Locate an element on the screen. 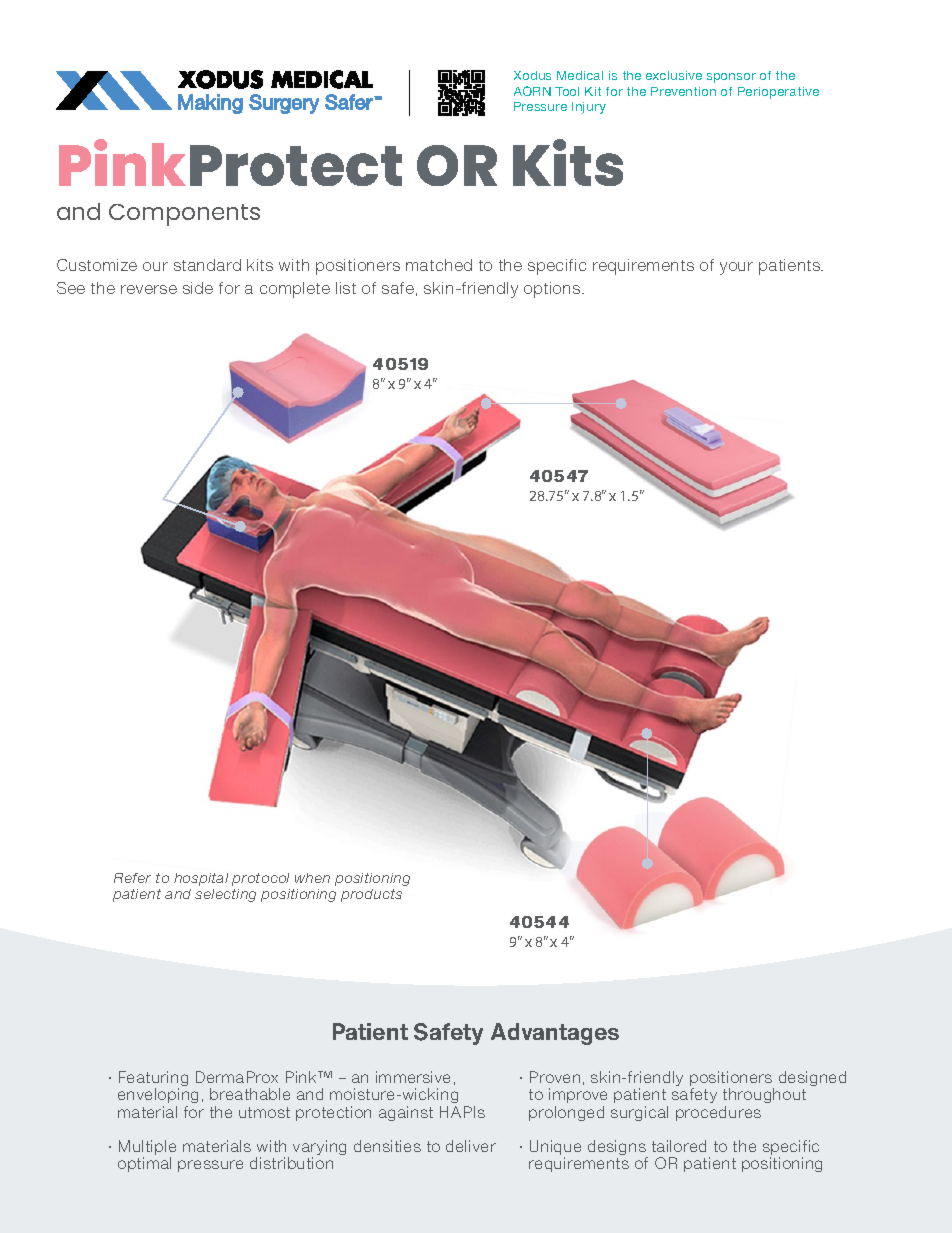 The height and width of the screenshot is (1233, 952). Advantages is located at coordinates (555, 1034).
